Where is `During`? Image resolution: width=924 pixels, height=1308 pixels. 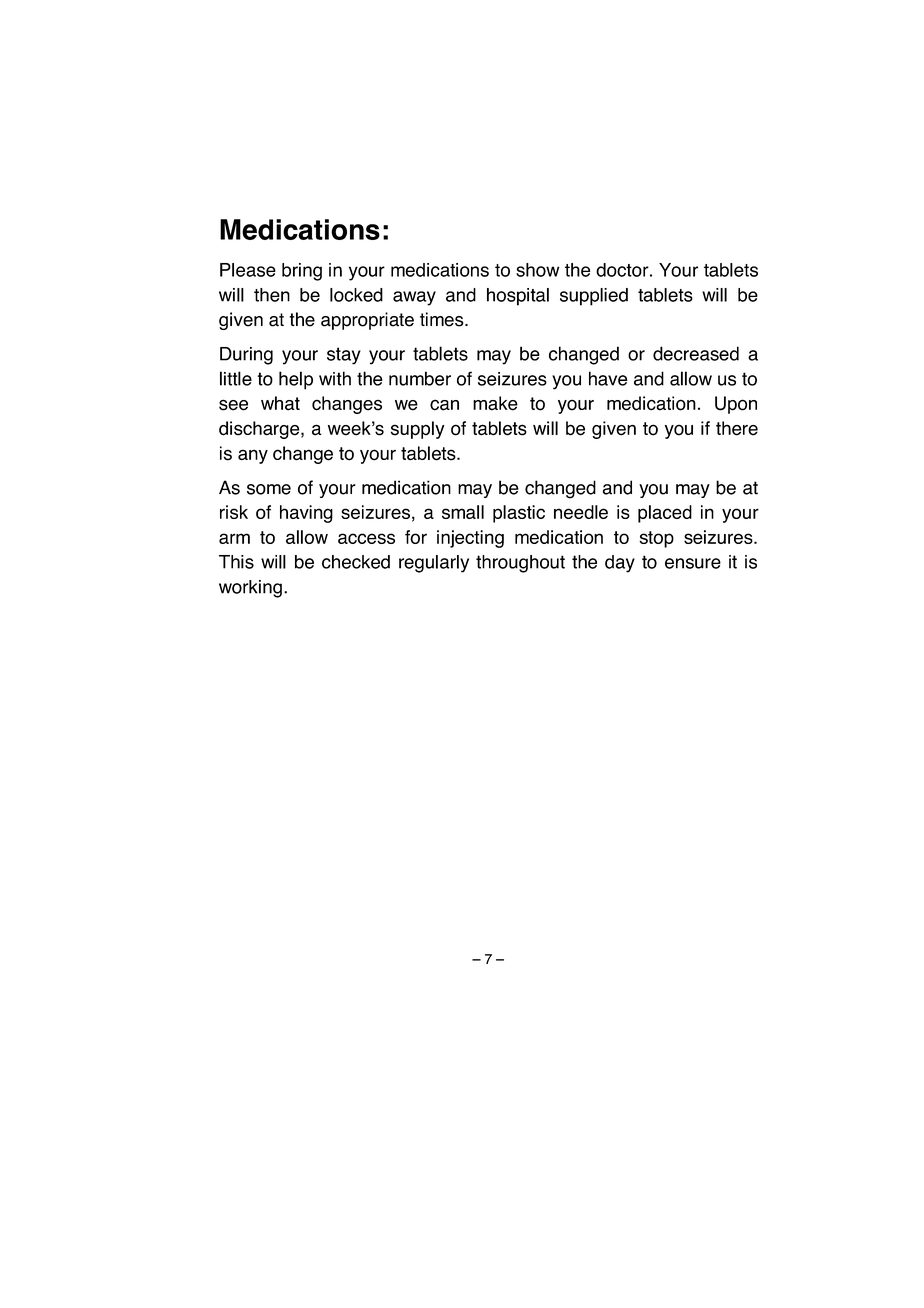
During is located at coordinates (246, 356).
